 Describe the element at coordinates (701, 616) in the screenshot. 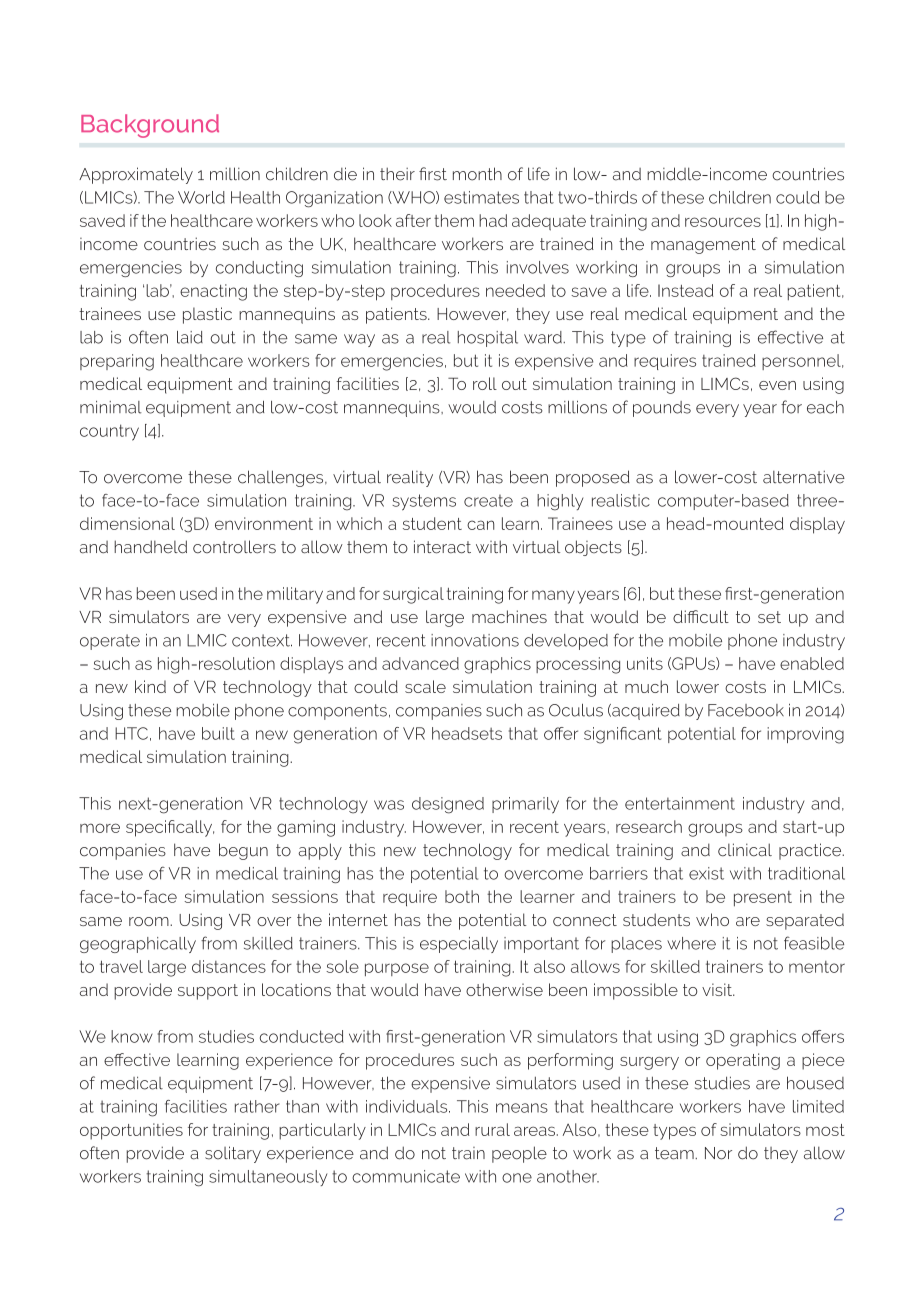

I see `difficult` at that location.
